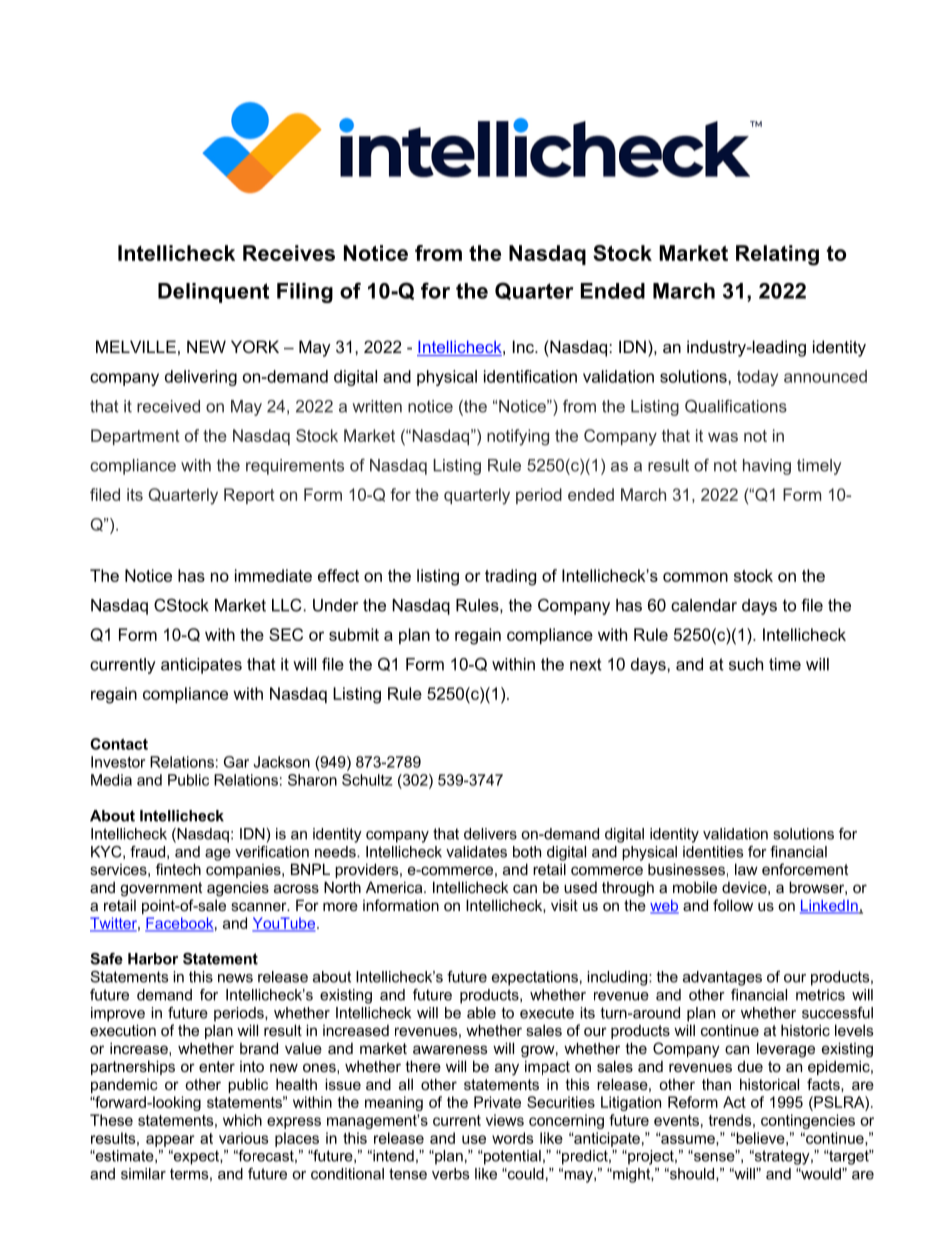 The image size is (952, 1233). Describe the element at coordinates (586, 664) in the document. I see `next` at that location.
